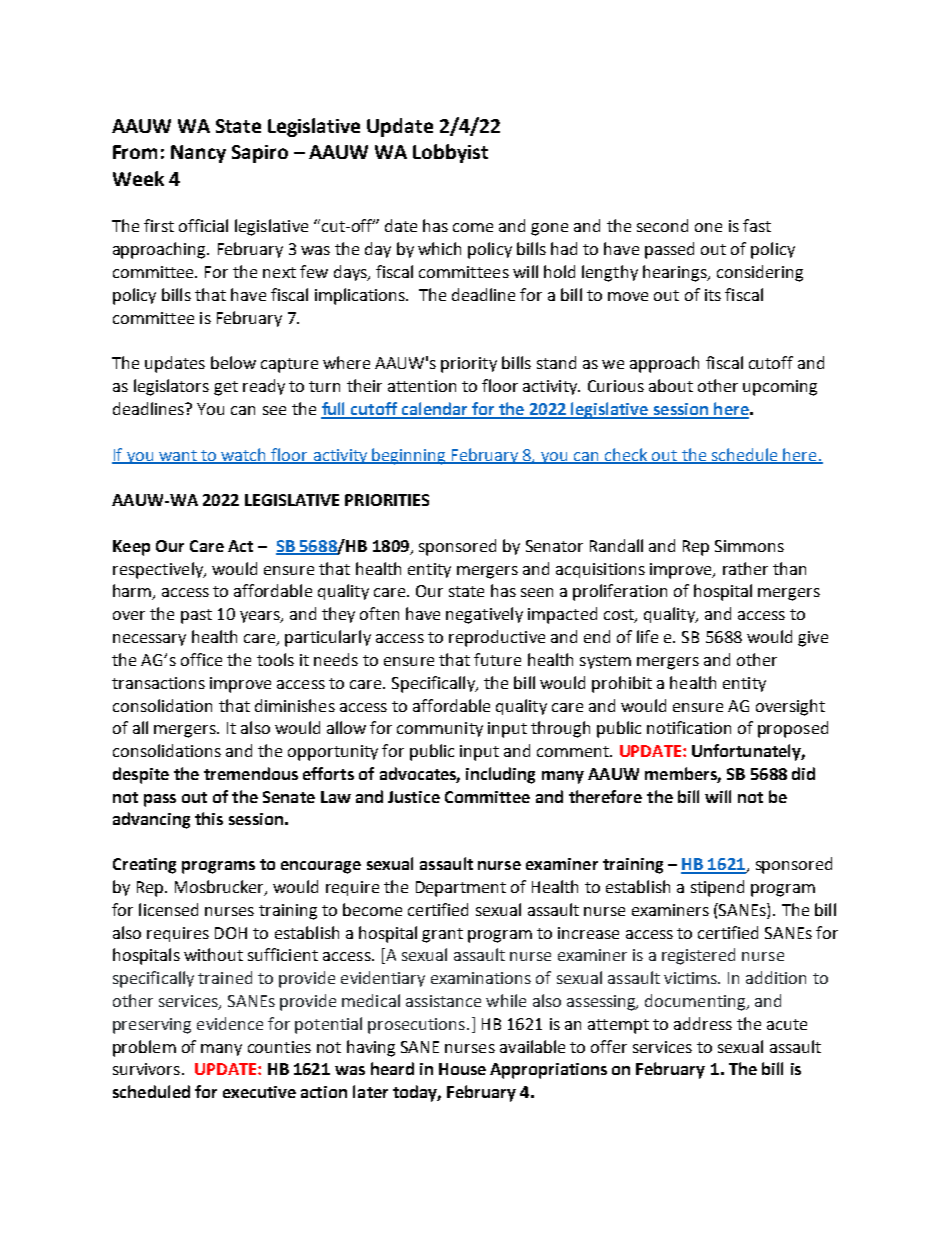  What do you see at coordinates (230, 1023) in the screenshot?
I see `evidence` at bounding box center [230, 1023].
